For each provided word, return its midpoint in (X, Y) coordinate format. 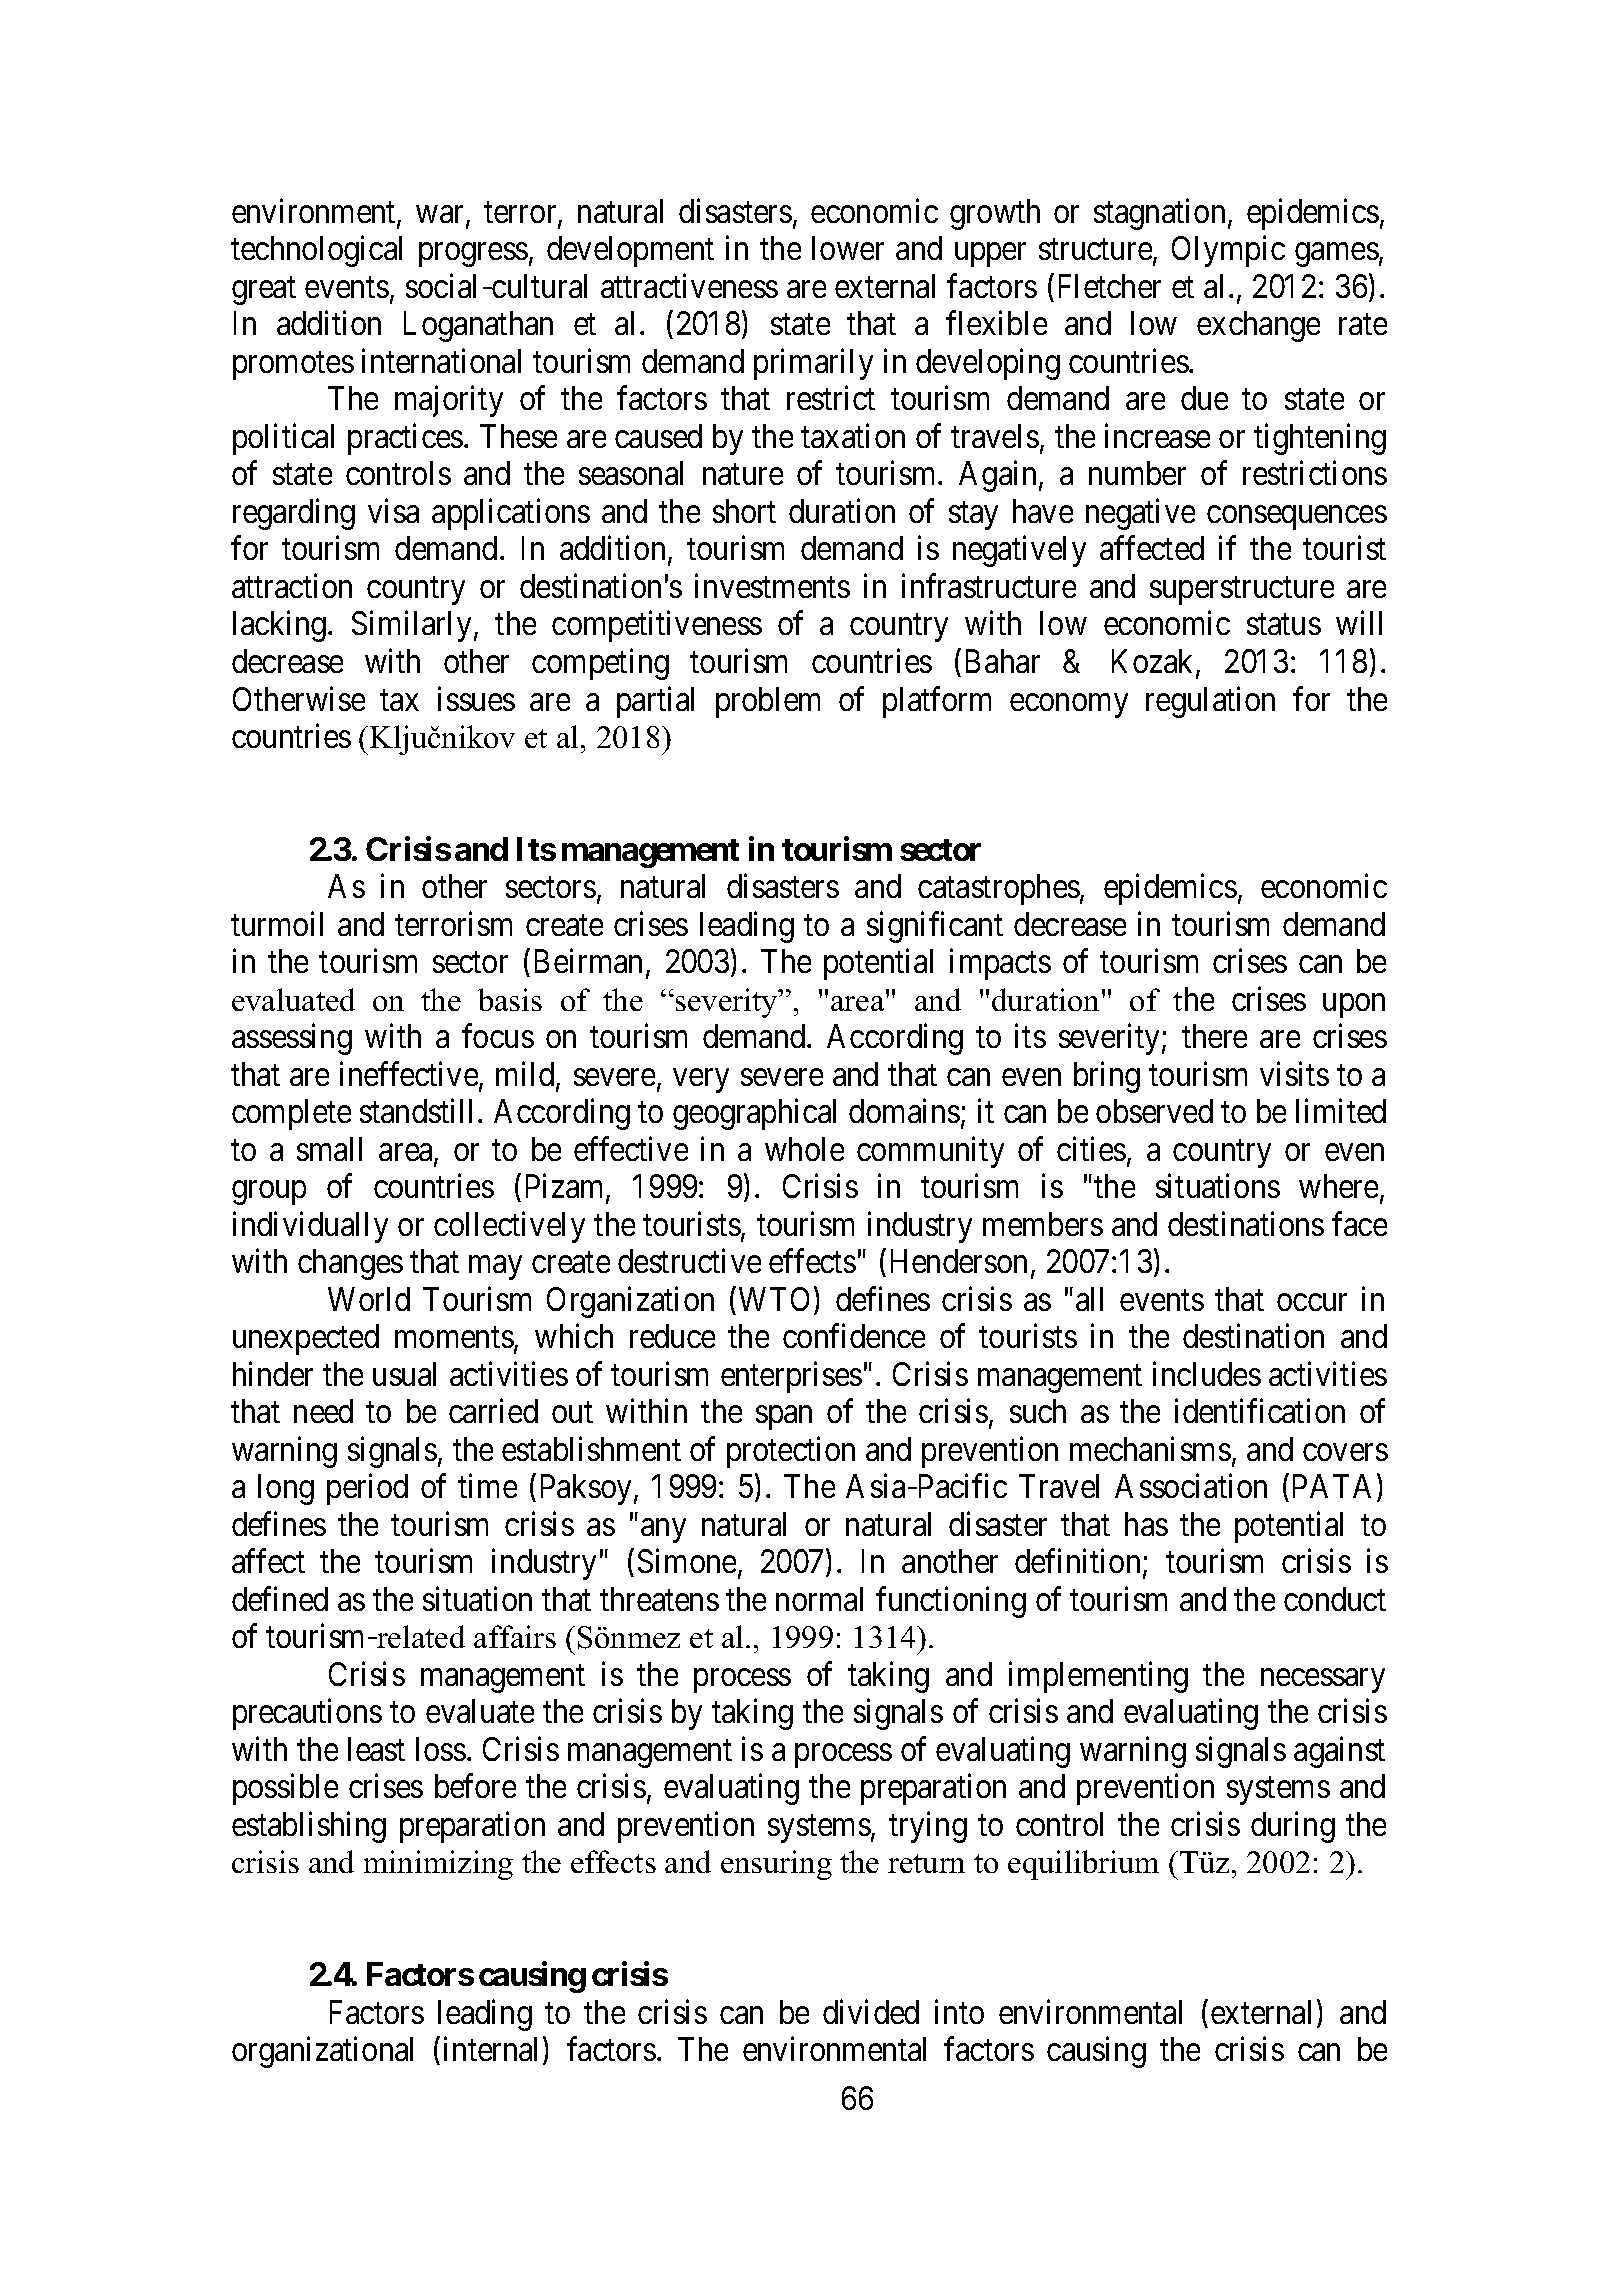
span (784, 1418)
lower (848, 248)
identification (1260, 1411)
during (1293, 1827)
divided (871, 2011)
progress (473, 255)
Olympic (1228, 251)
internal (494, 2050)
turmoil (277, 923)
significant (935, 927)
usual (404, 1374)
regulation (1210, 702)
